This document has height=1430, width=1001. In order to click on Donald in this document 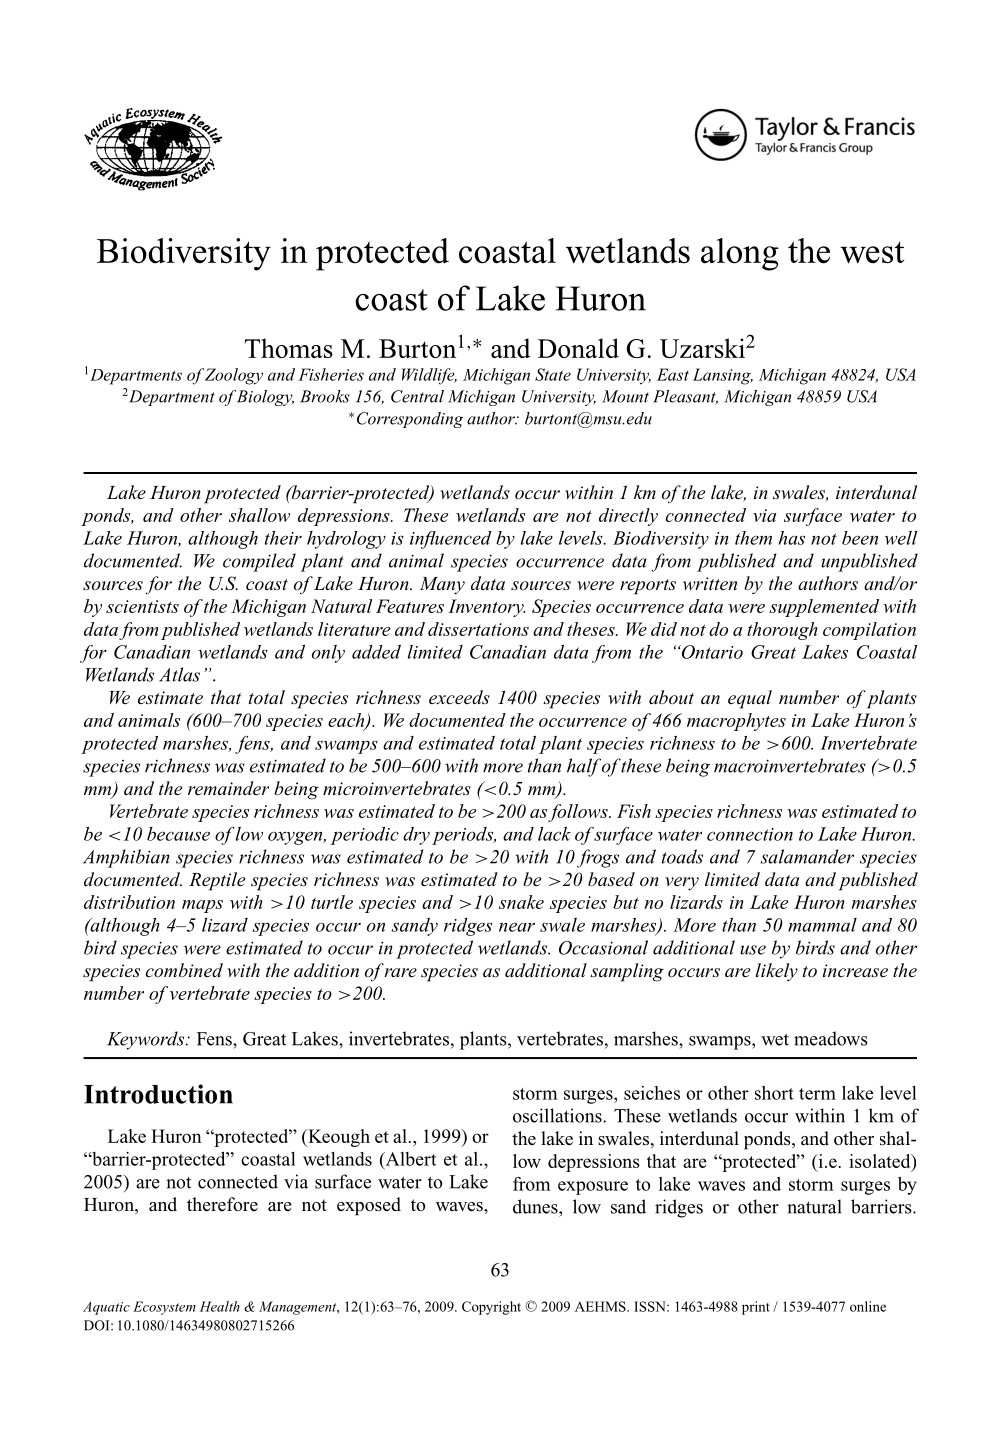, I will do `click(578, 348)`.
